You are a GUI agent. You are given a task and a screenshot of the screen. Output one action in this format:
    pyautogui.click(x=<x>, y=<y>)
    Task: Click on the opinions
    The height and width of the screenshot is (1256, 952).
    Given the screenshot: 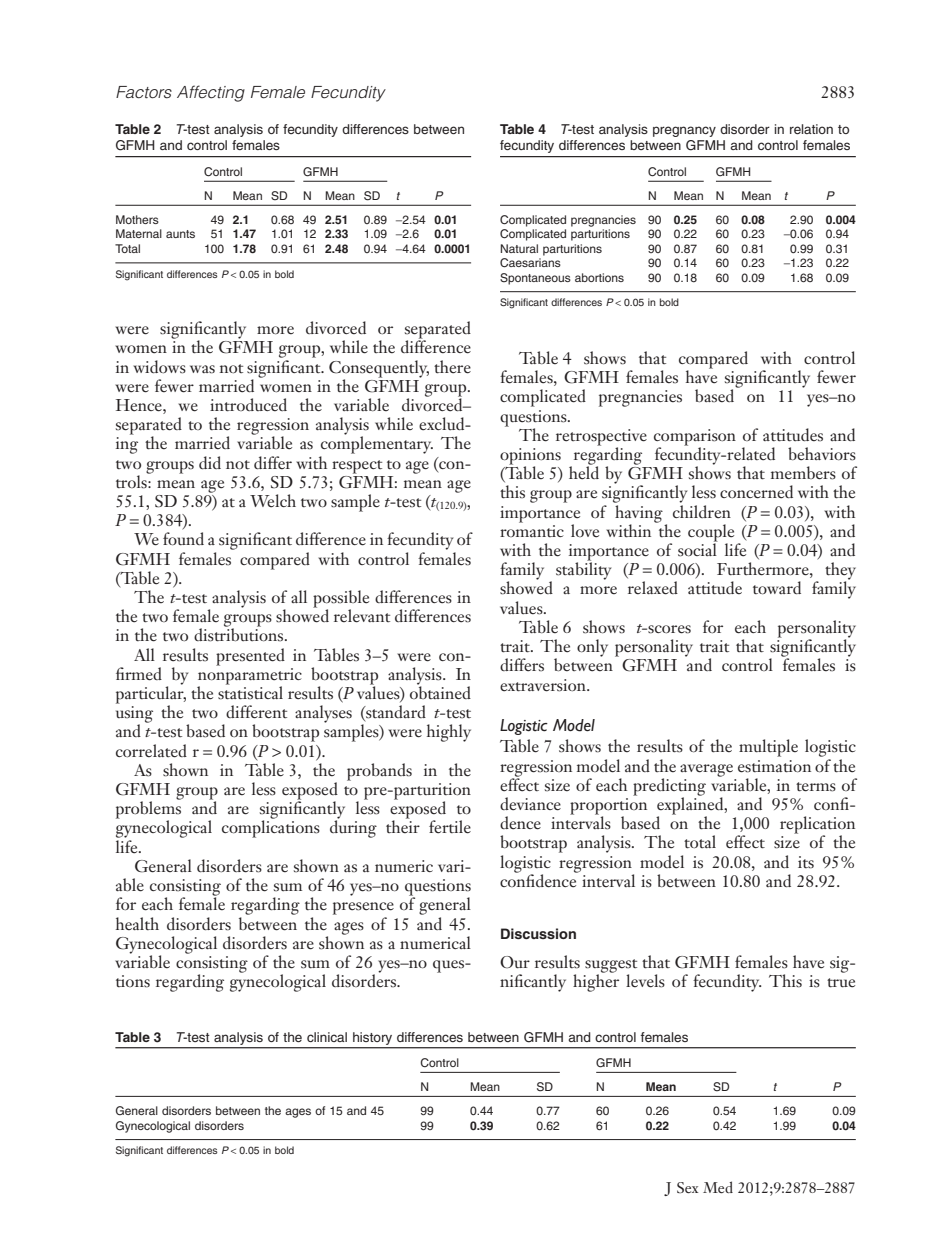 What is the action you would take?
    pyautogui.click(x=530, y=457)
